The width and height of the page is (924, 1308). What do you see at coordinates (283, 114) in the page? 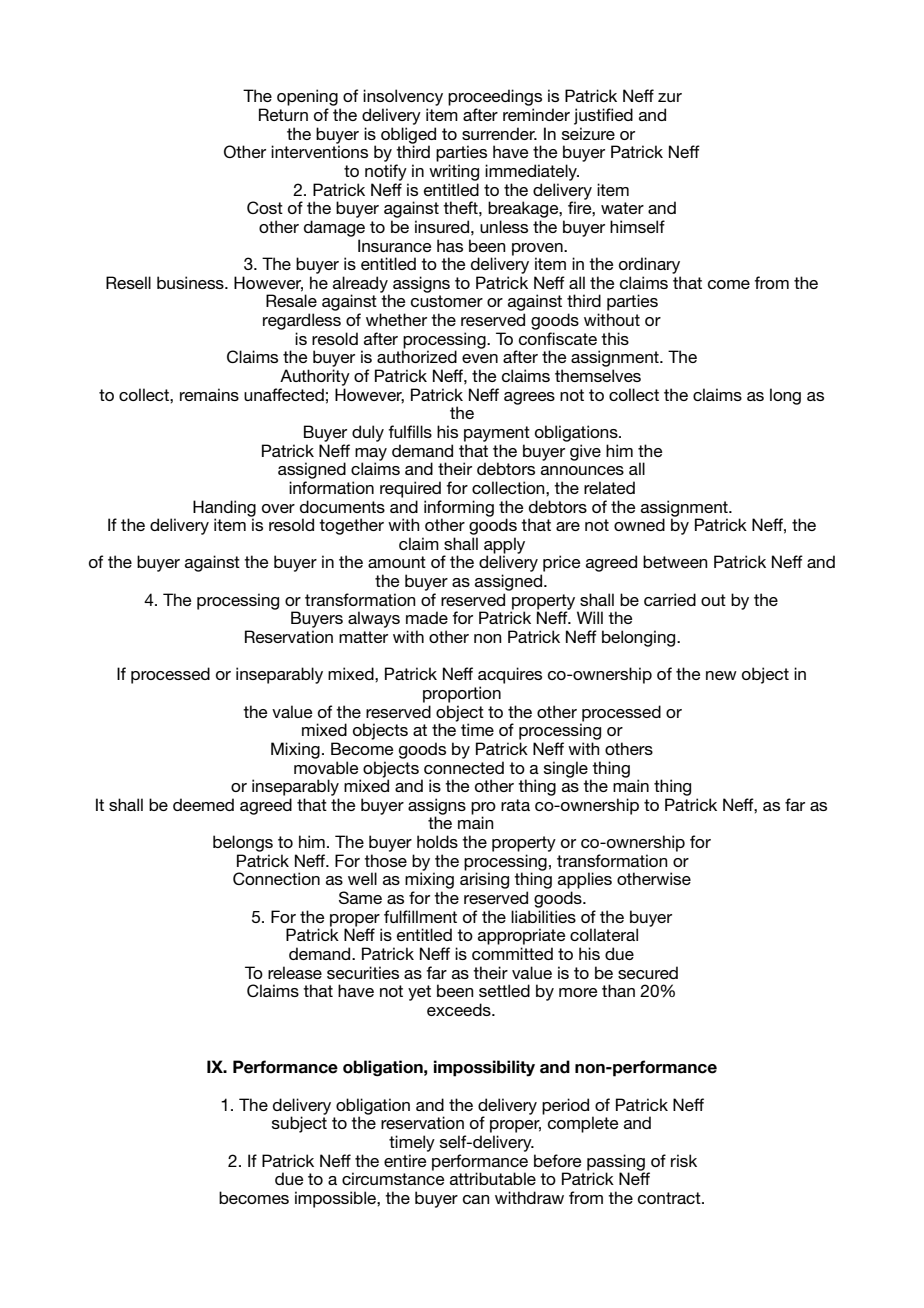
I see `Return` at bounding box center [283, 114].
